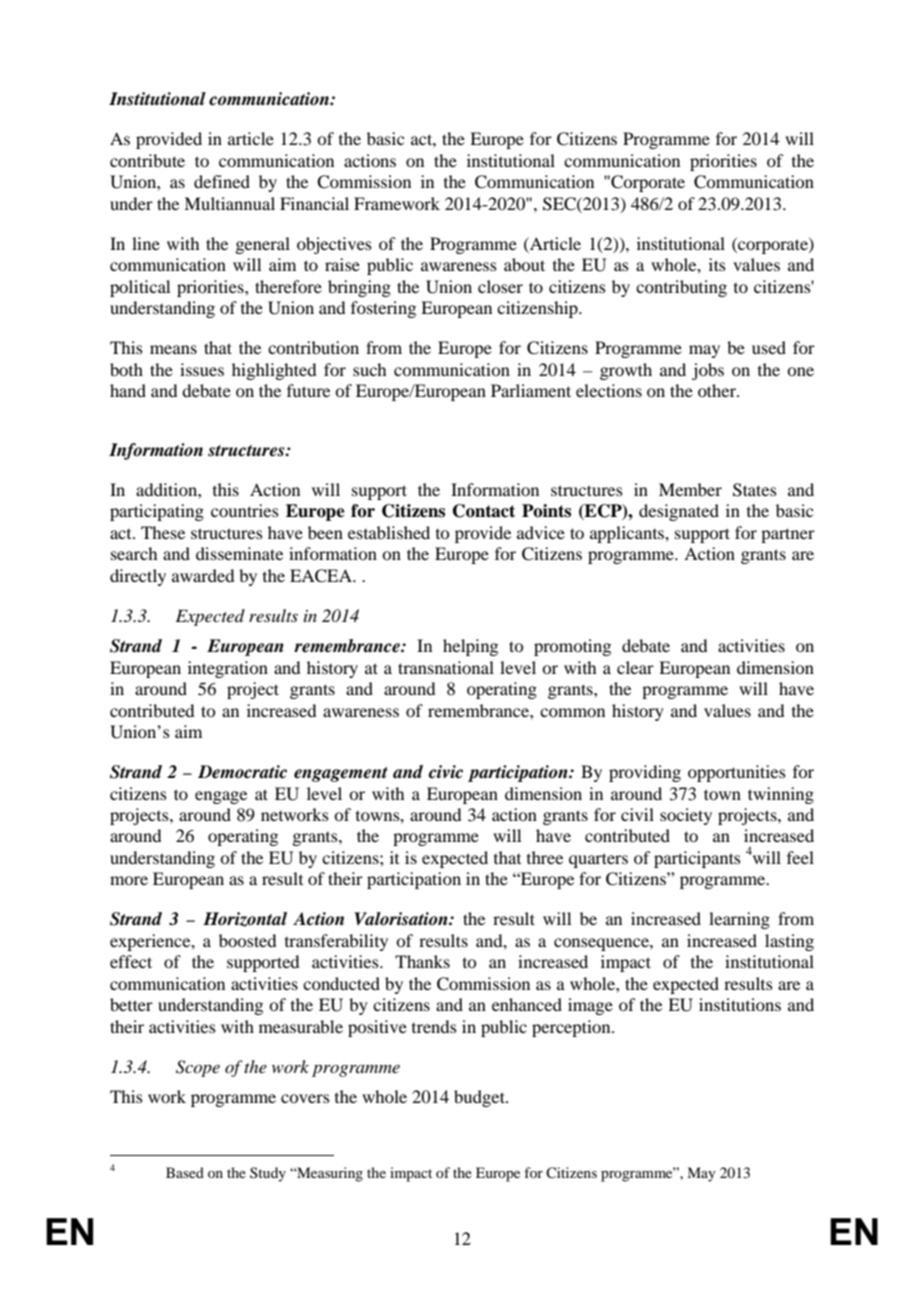 This screenshot has width=924, height=1308. What do you see at coordinates (739, 920) in the screenshot?
I see `learning` at bounding box center [739, 920].
